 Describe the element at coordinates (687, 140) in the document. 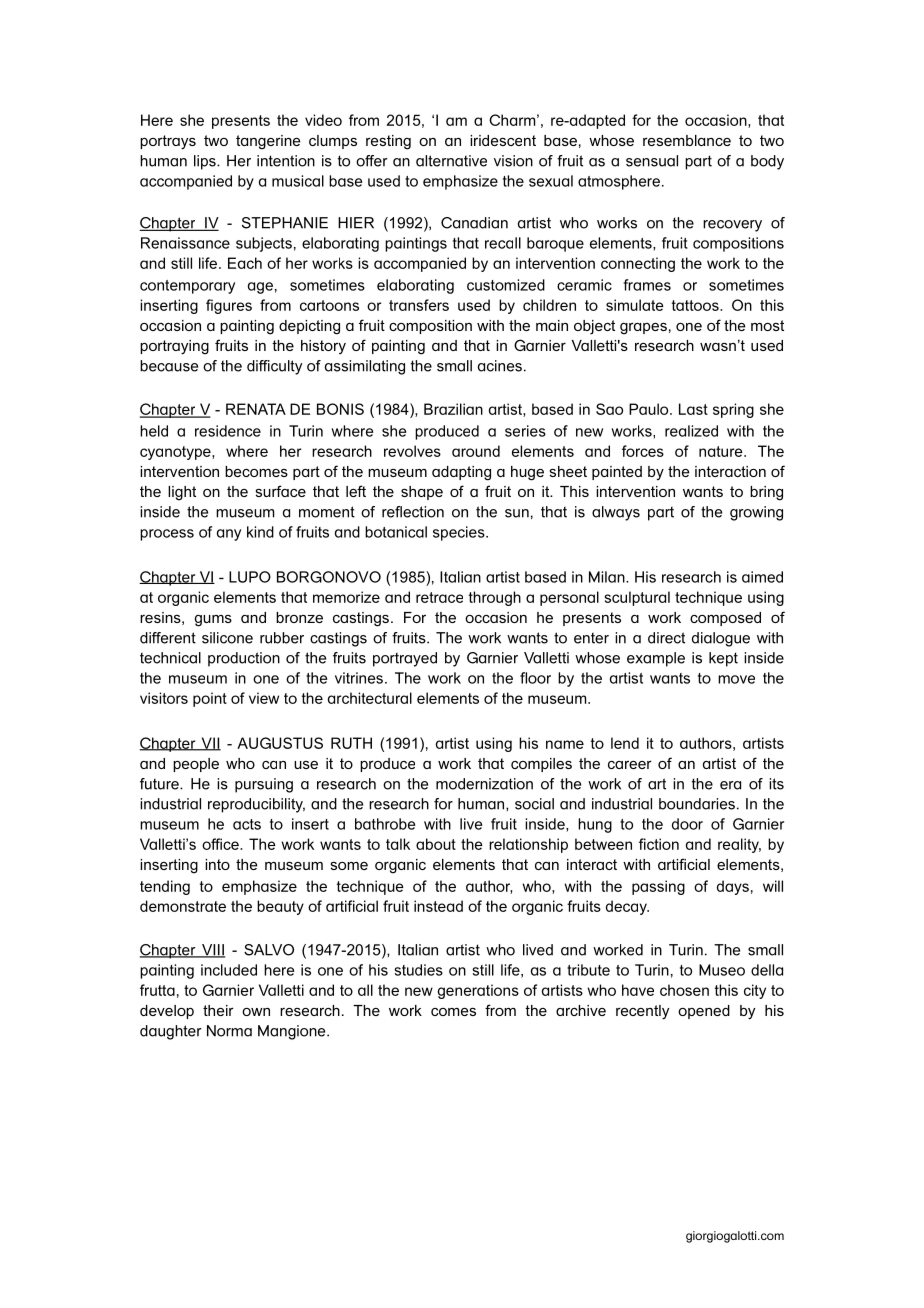

I see `resemblance` at that location.
